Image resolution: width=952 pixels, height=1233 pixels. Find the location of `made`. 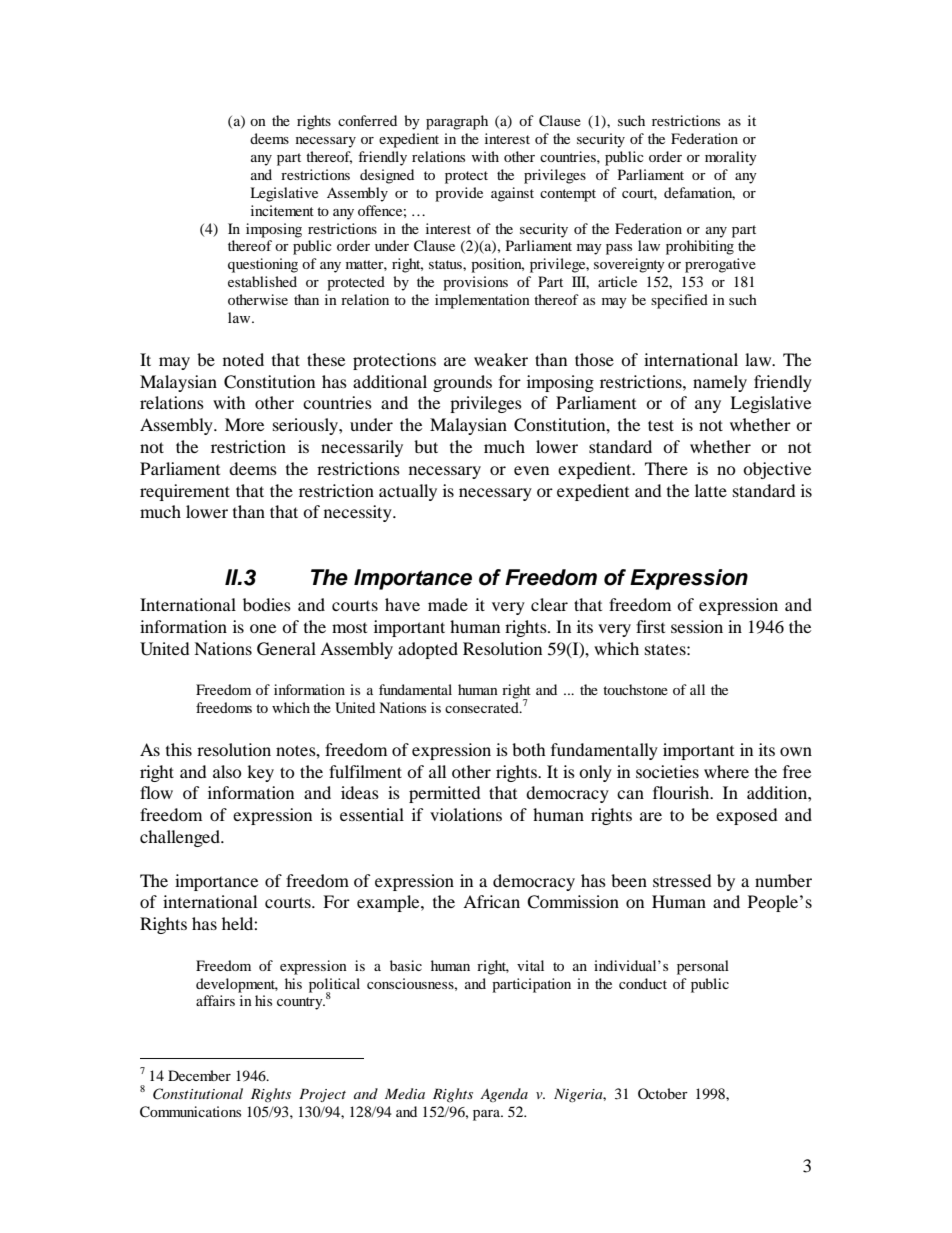

made is located at coordinates (448, 604).
